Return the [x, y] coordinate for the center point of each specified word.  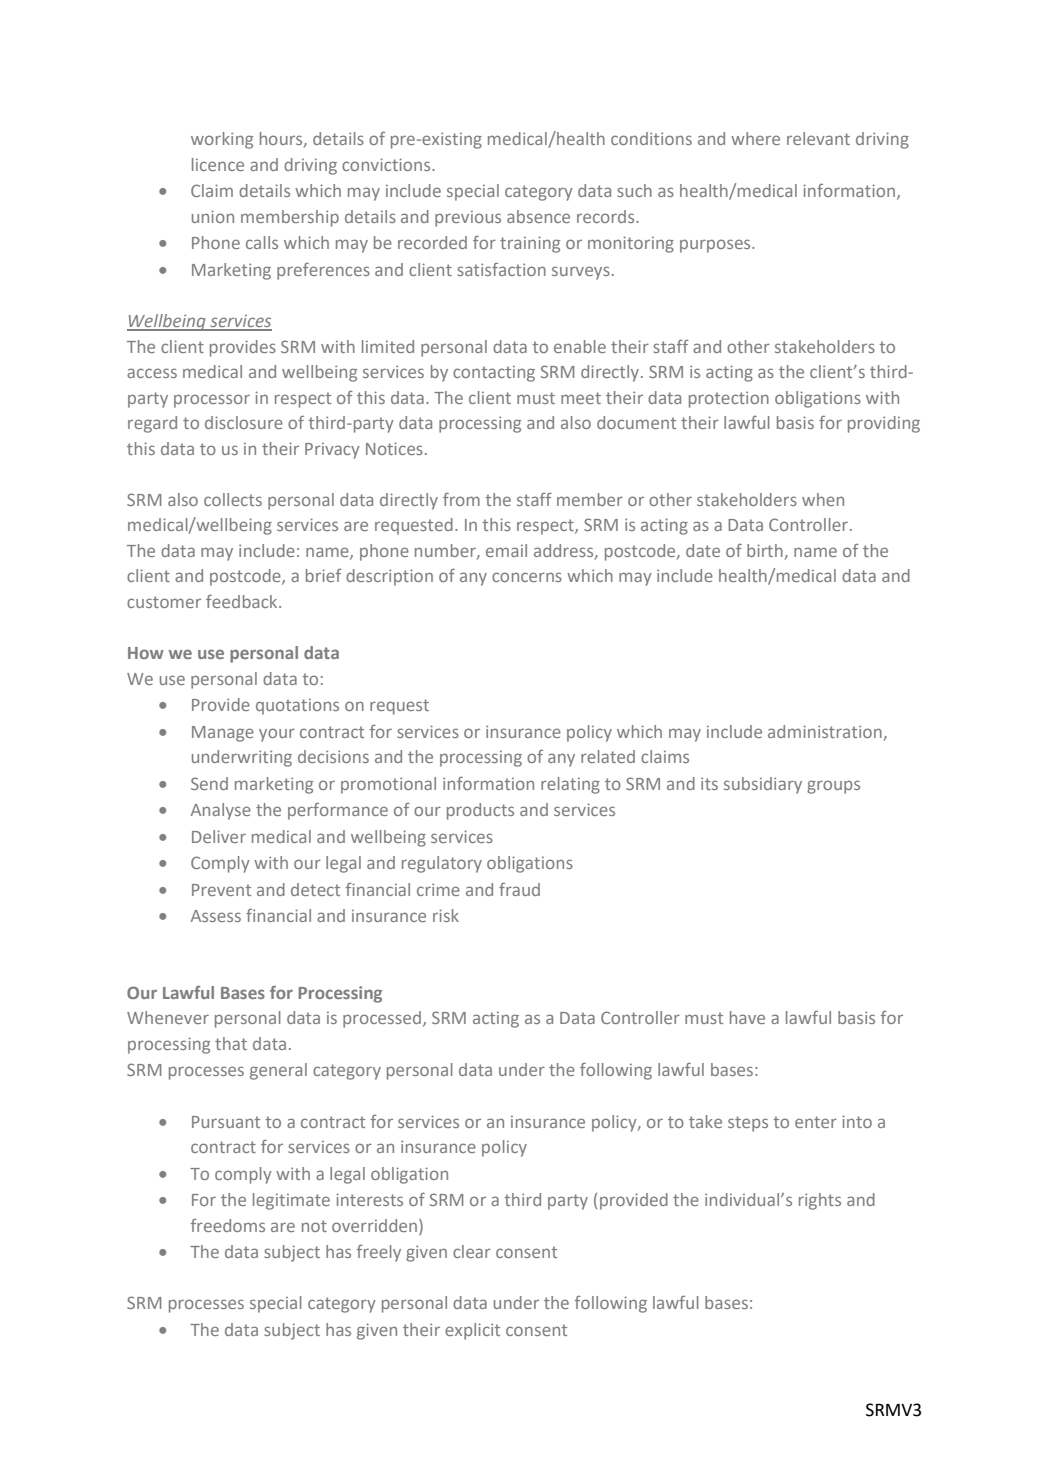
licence [218, 164]
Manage [223, 734]
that [231, 1043]
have [747, 1017]
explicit [472, 1331]
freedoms [228, 1225]
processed [382, 1019]
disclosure [244, 422]
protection [729, 399]
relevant [818, 138]
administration [825, 731]
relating [570, 785]
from [461, 499]
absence [538, 216]
